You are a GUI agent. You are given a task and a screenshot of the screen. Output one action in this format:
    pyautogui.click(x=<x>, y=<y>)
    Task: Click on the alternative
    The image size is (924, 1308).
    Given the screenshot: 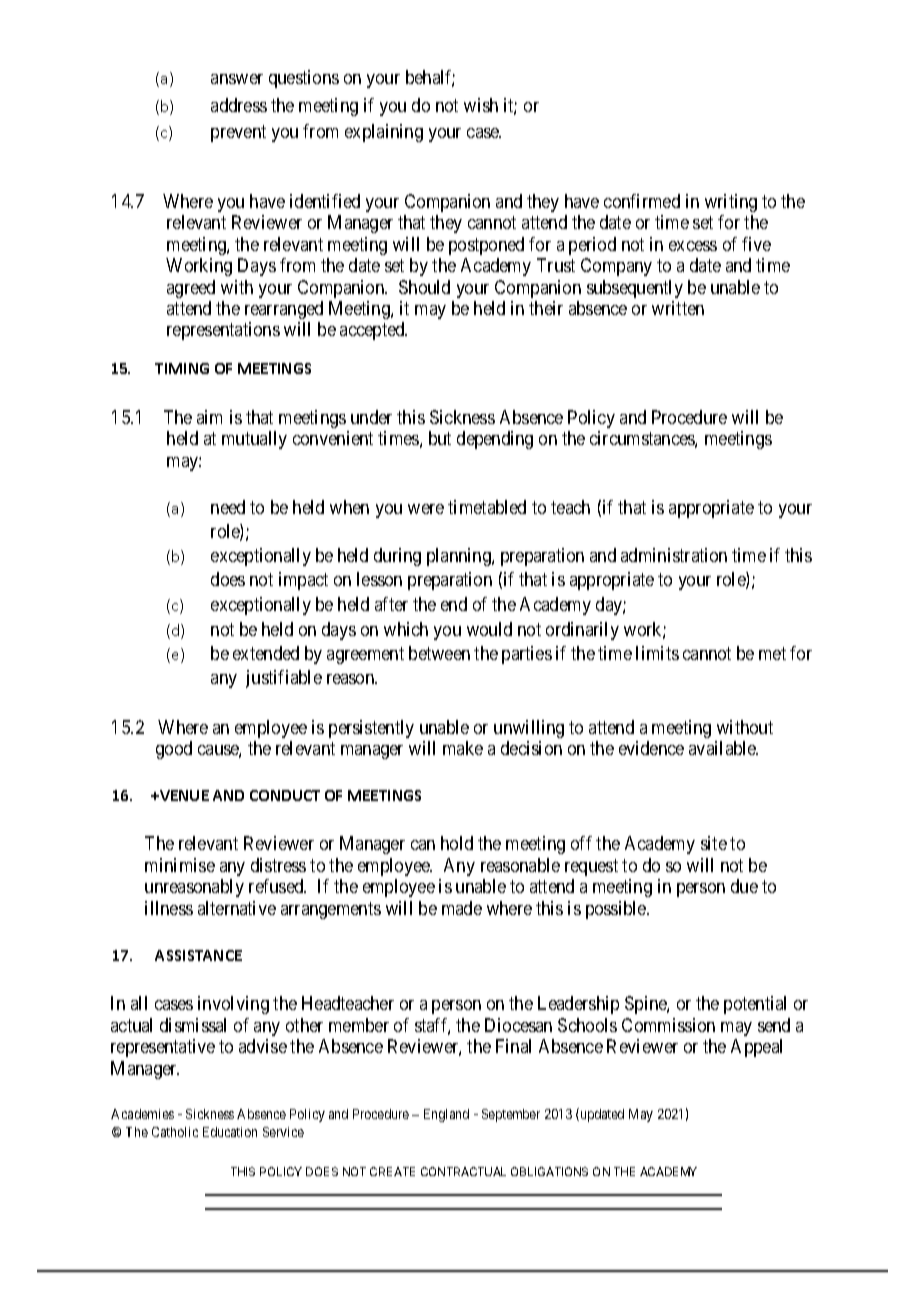 What is the action you would take?
    pyautogui.click(x=237, y=908)
